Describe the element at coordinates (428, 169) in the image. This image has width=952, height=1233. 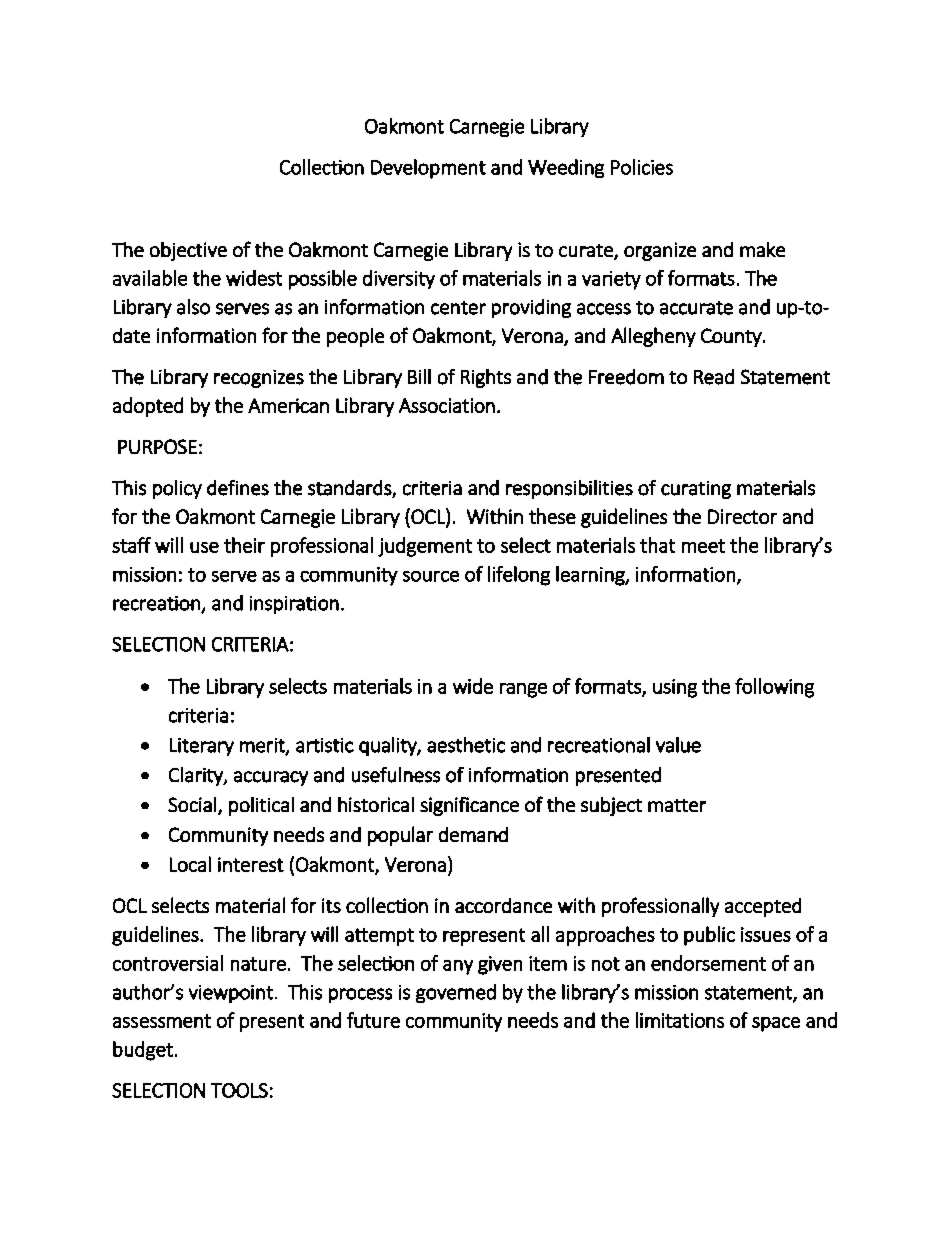
I see `Development` at that location.
